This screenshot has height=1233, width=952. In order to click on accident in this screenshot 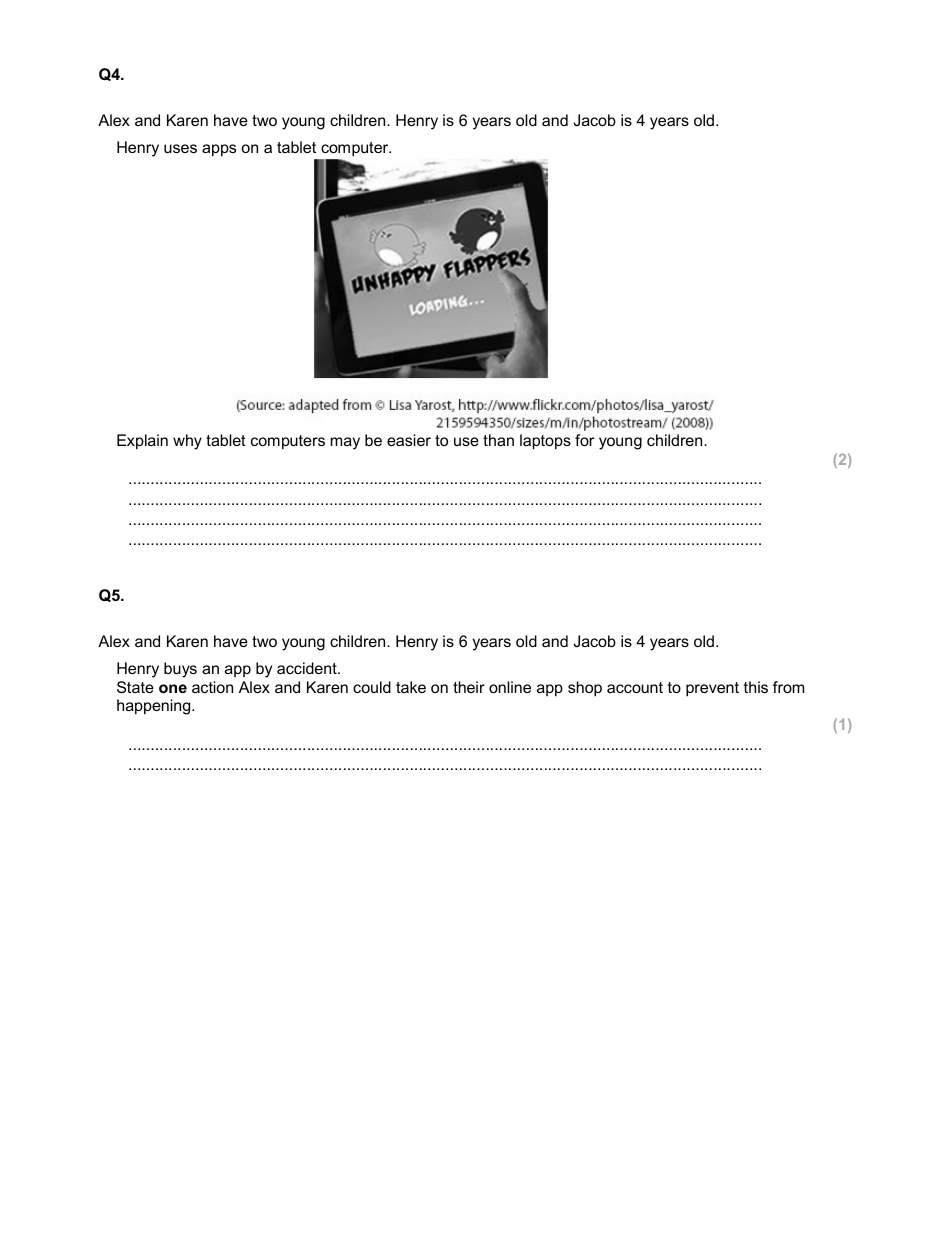, I will do `click(308, 668)`.
